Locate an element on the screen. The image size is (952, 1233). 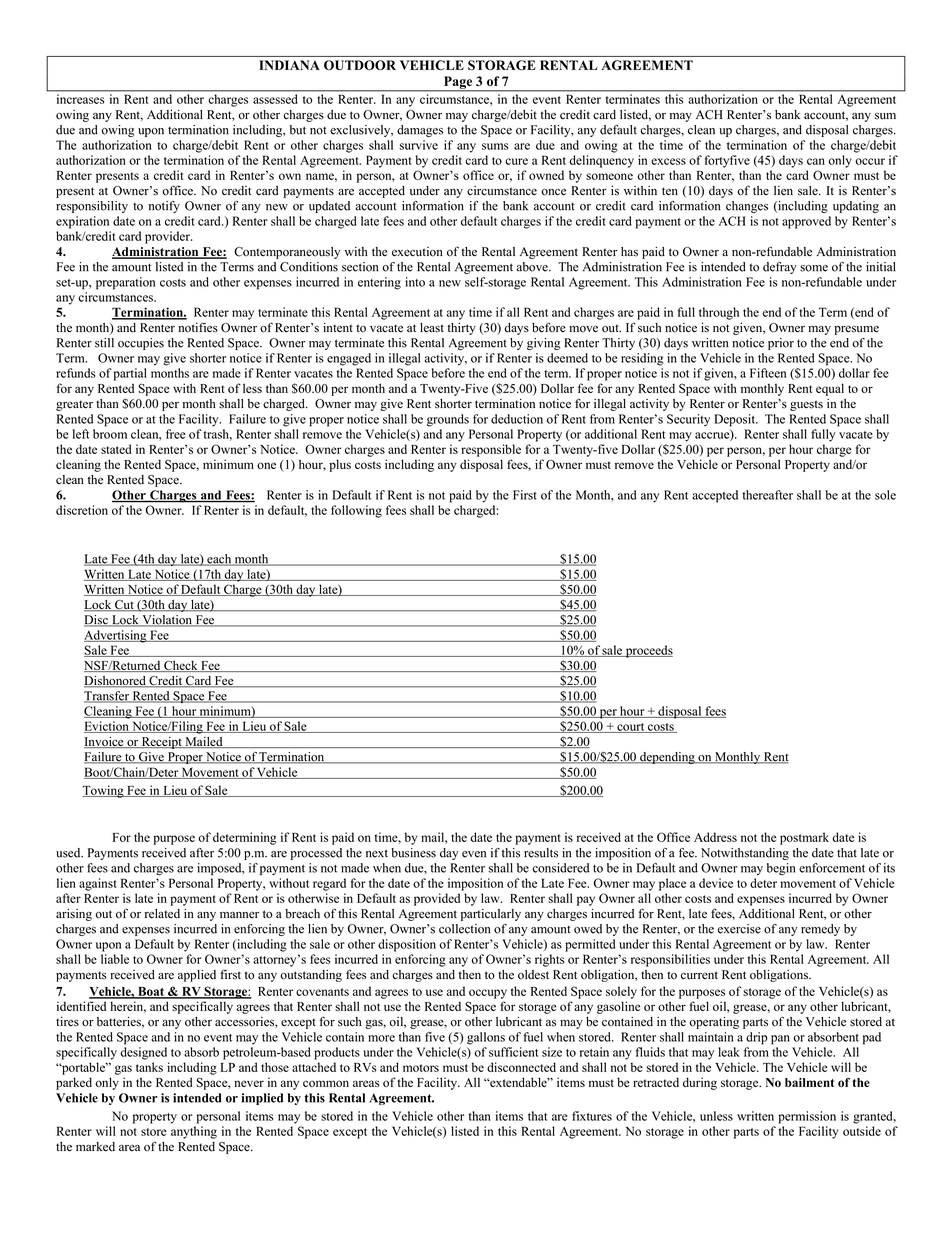
anything is located at coordinates (194, 1132).
